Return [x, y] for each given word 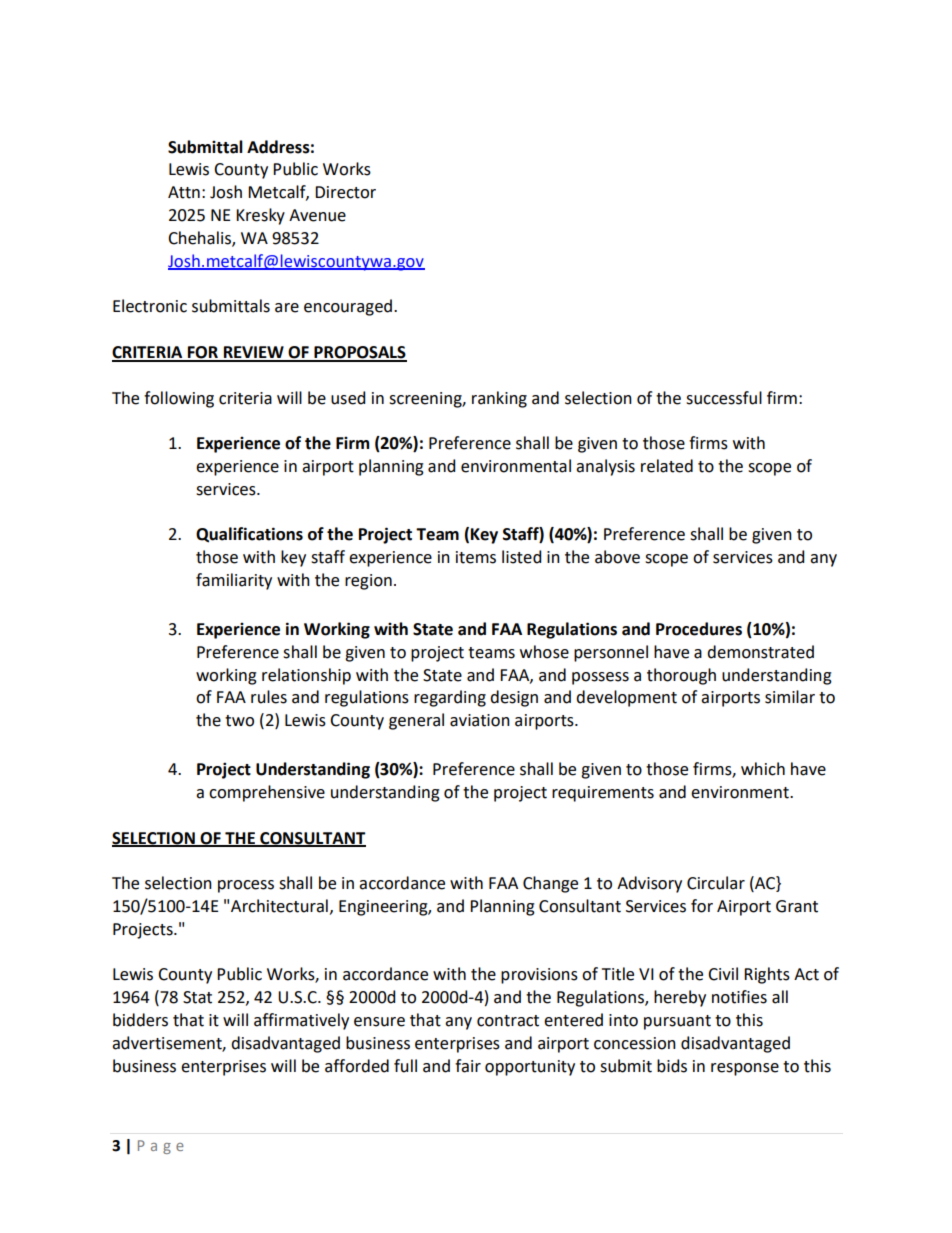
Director [345, 192]
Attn [184, 192]
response [745, 1069]
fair [468, 1066]
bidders [140, 1020]
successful [724, 398]
